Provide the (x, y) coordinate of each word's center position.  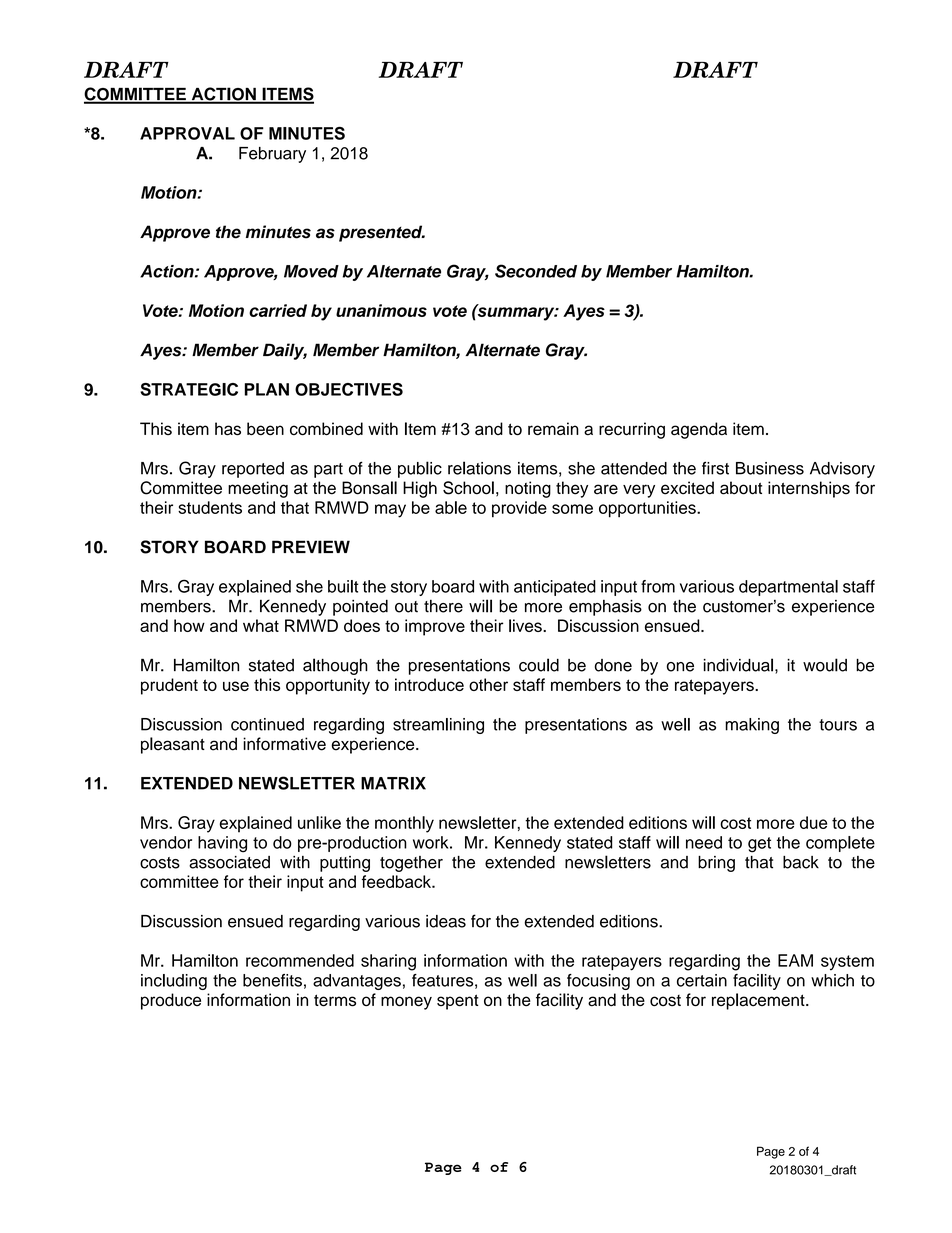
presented (382, 233)
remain (553, 429)
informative (284, 744)
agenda (699, 430)
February (272, 155)
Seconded (536, 271)
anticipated (555, 588)
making (752, 726)
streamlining (438, 726)
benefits (272, 980)
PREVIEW (311, 547)
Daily (285, 351)
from (658, 586)
